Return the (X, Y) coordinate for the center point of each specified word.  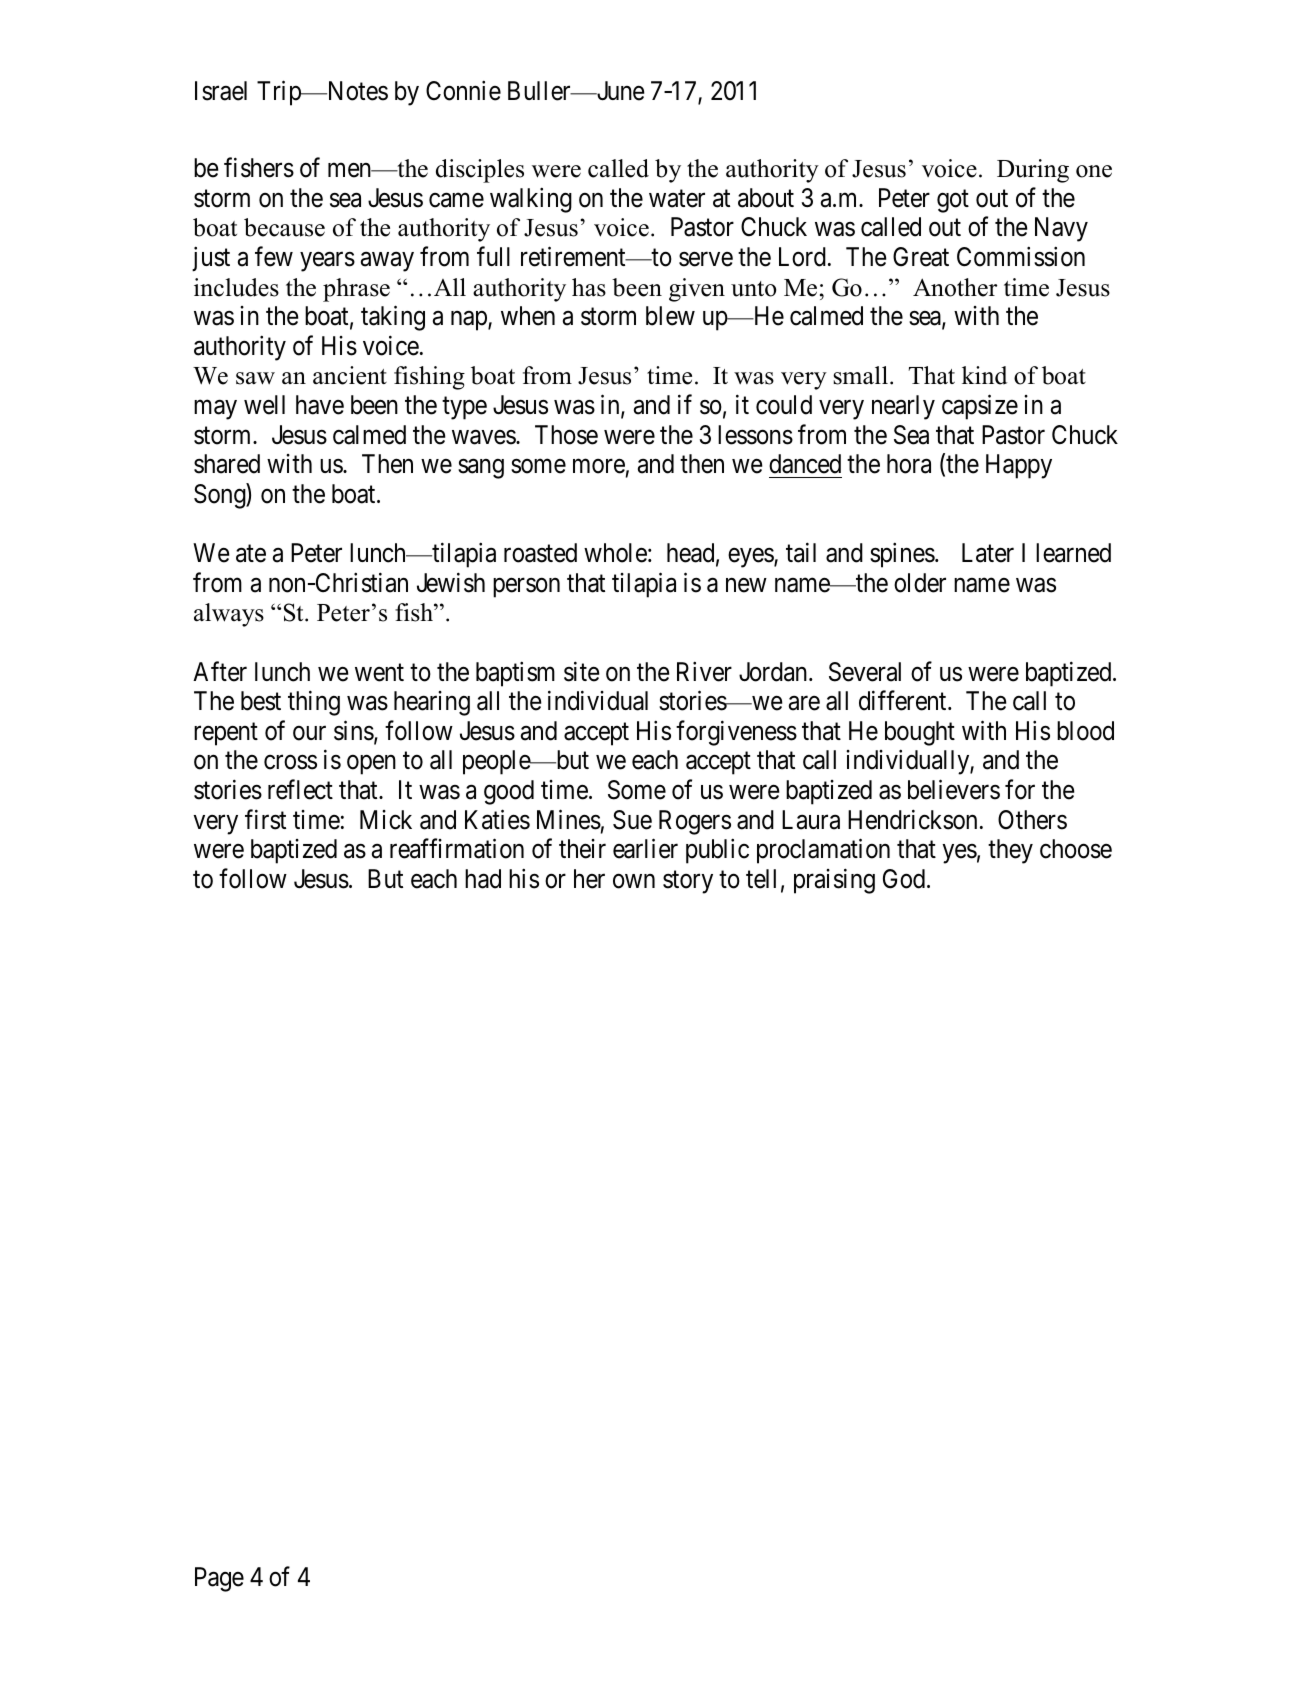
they (1010, 851)
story (688, 882)
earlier (645, 849)
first (265, 819)
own (634, 881)
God (905, 879)
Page (219, 1579)
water (677, 199)
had (483, 879)
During (1033, 171)
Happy (1019, 466)
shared (227, 464)
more (599, 466)
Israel (221, 91)
